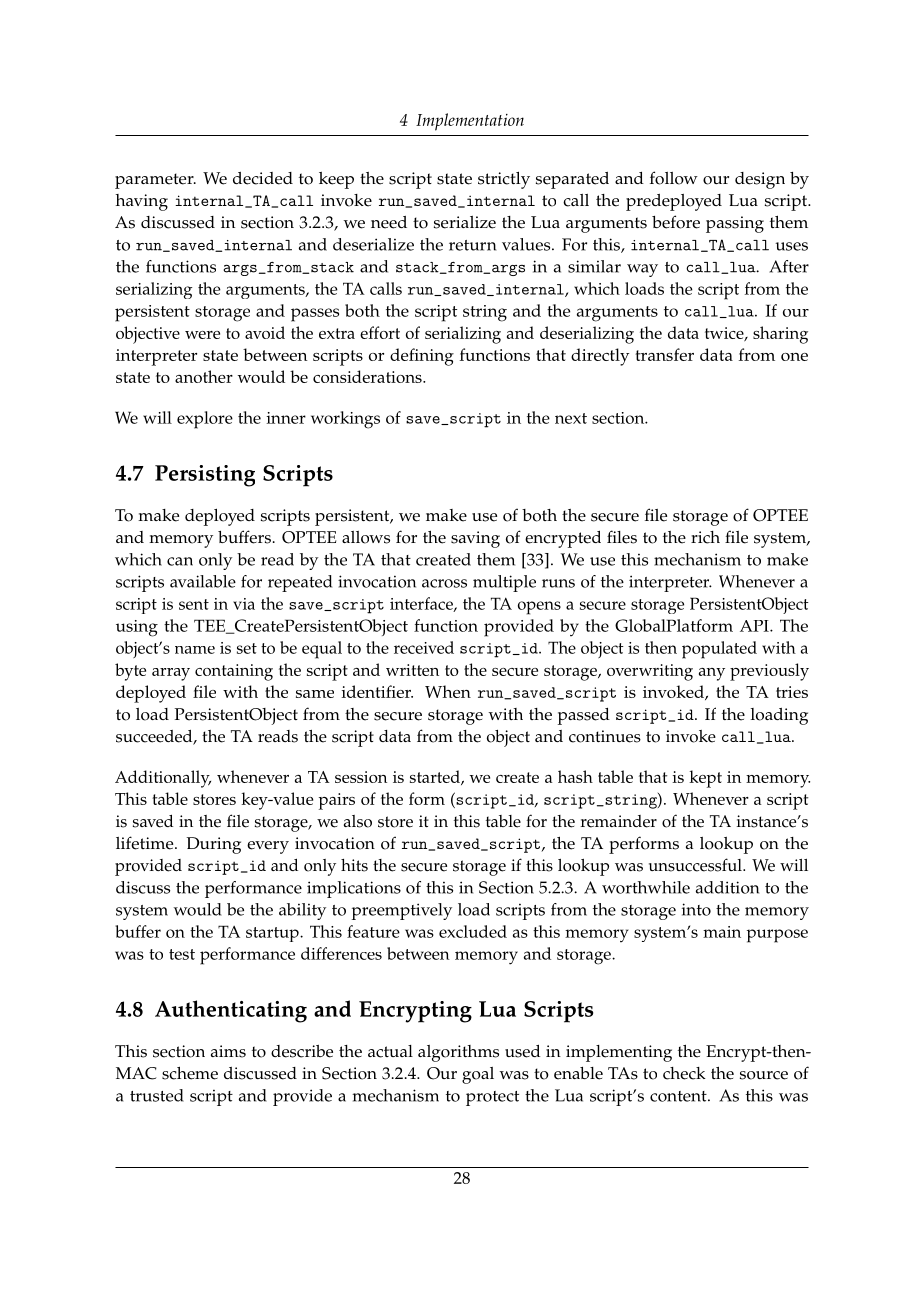 The image size is (924, 1308). What do you see at coordinates (470, 122) in the screenshot?
I see `Implementation` at bounding box center [470, 122].
